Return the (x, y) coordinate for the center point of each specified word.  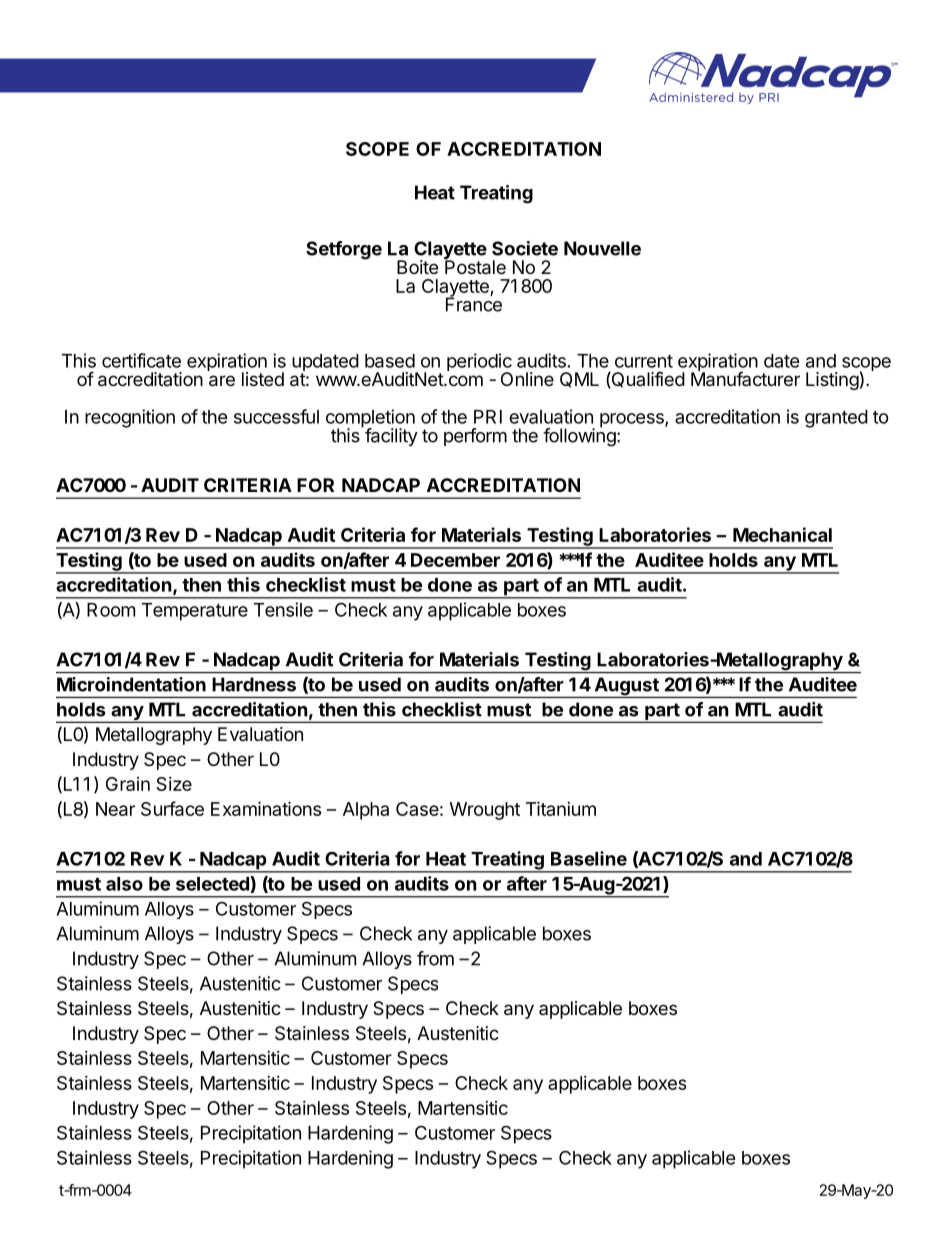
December (455, 560)
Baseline (589, 858)
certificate (141, 360)
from (435, 958)
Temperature (195, 612)
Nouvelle (602, 248)
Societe (525, 248)
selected (213, 883)
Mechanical (782, 534)
